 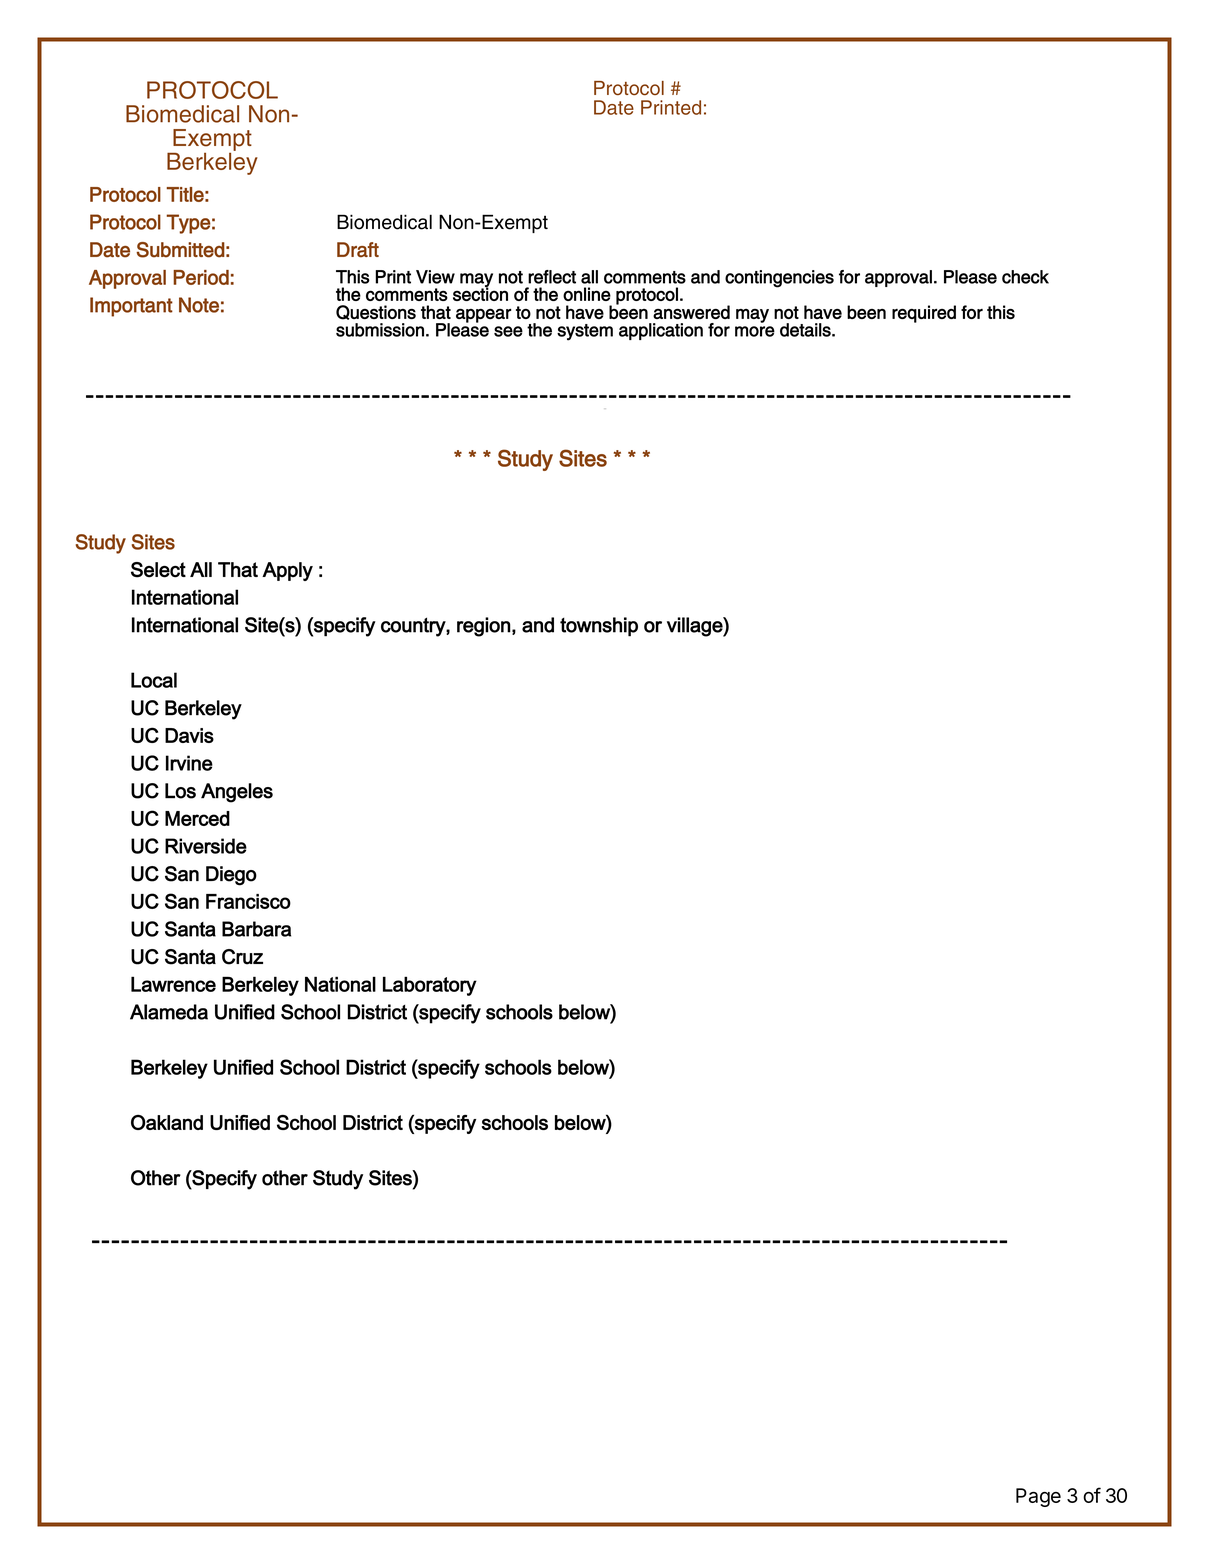 What do you see at coordinates (167, 1122) in the page?
I see `Oakland` at bounding box center [167, 1122].
